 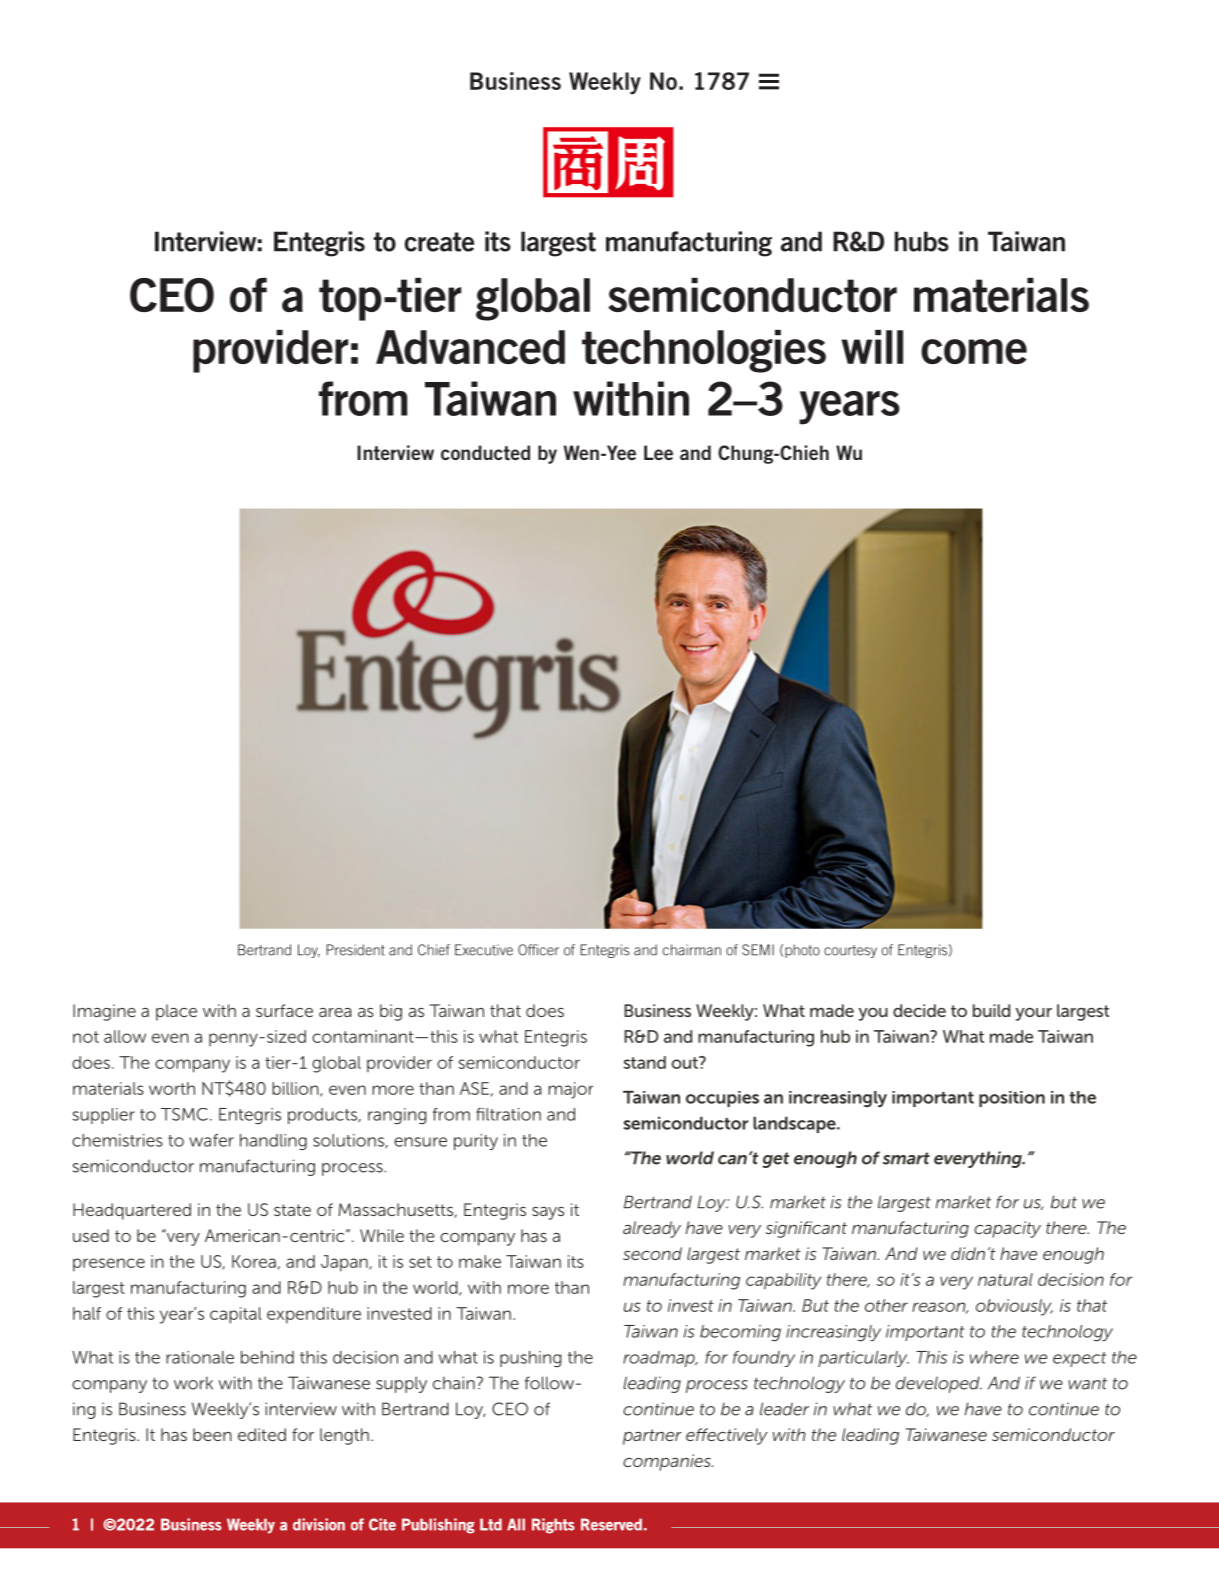 I want to click on conducted, so click(x=485, y=452).
